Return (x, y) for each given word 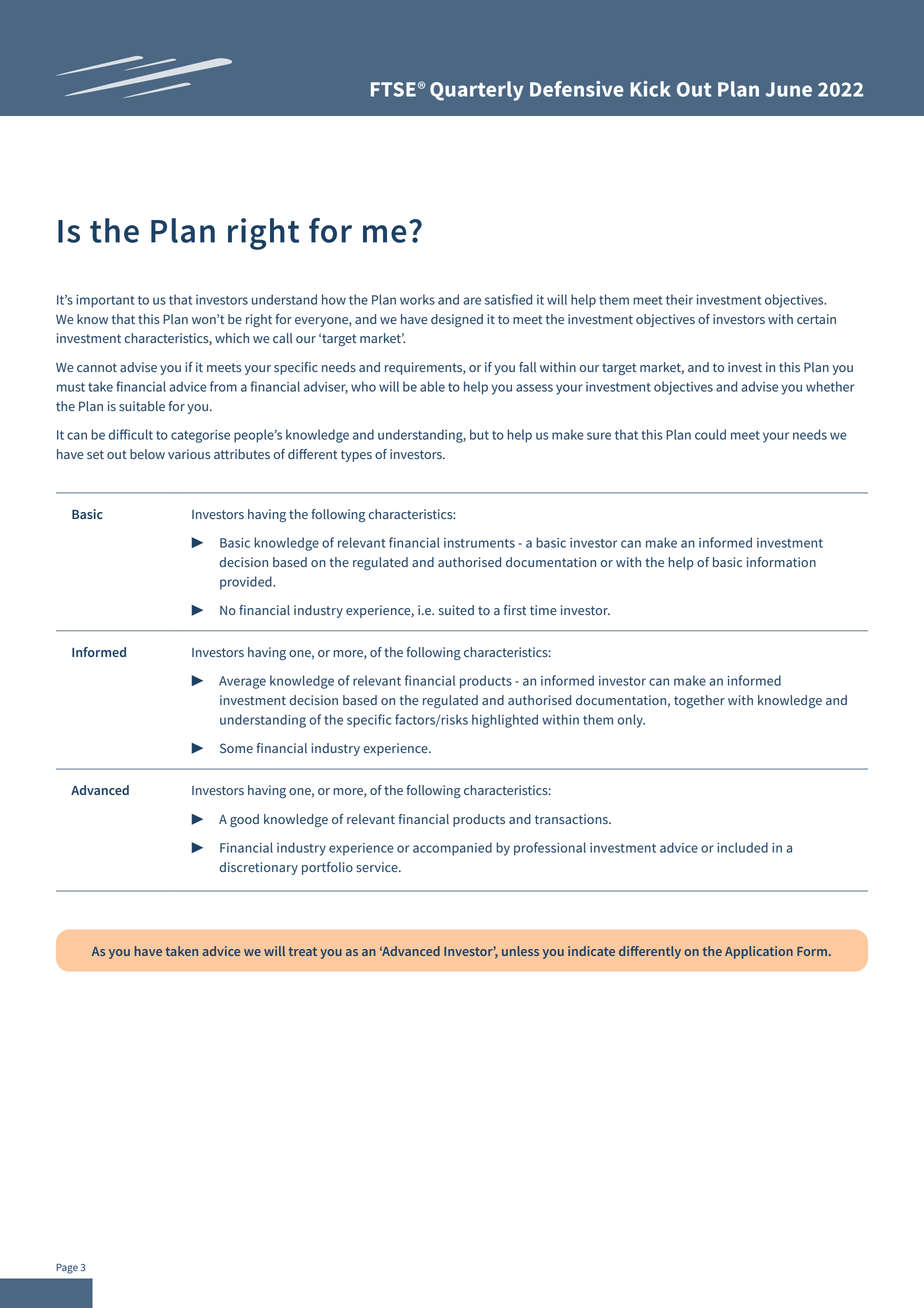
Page (67, 1268)
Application (759, 952)
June (788, 89)
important (105, 301)
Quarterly (477, 91)
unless (520, 951)
